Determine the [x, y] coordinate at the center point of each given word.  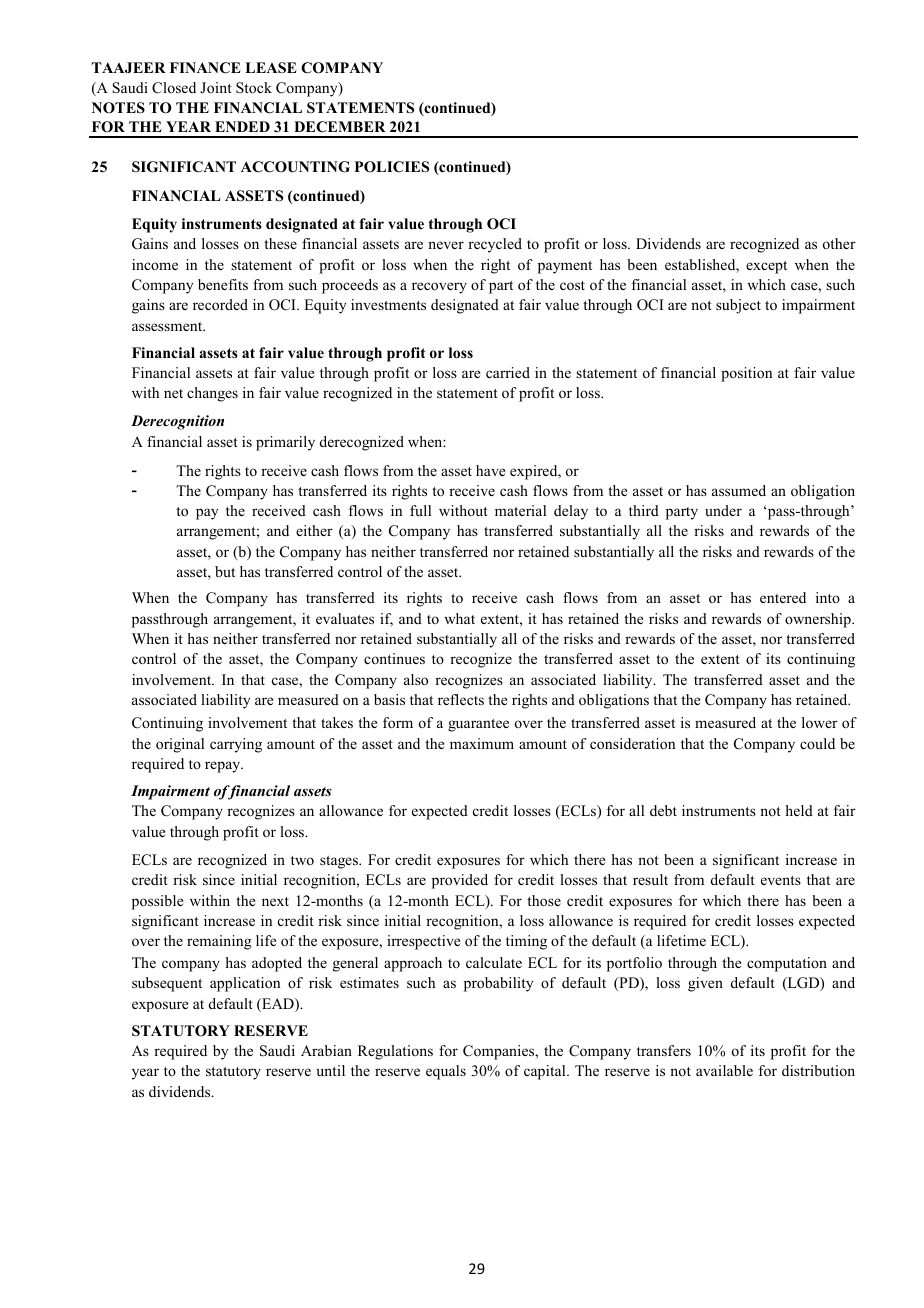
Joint [216, 87]
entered [783, 597]
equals [446, 1072]
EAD [278, 1005]
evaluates [345, 618]
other [839, 243]
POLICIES [392, 167]
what [459, 618]
